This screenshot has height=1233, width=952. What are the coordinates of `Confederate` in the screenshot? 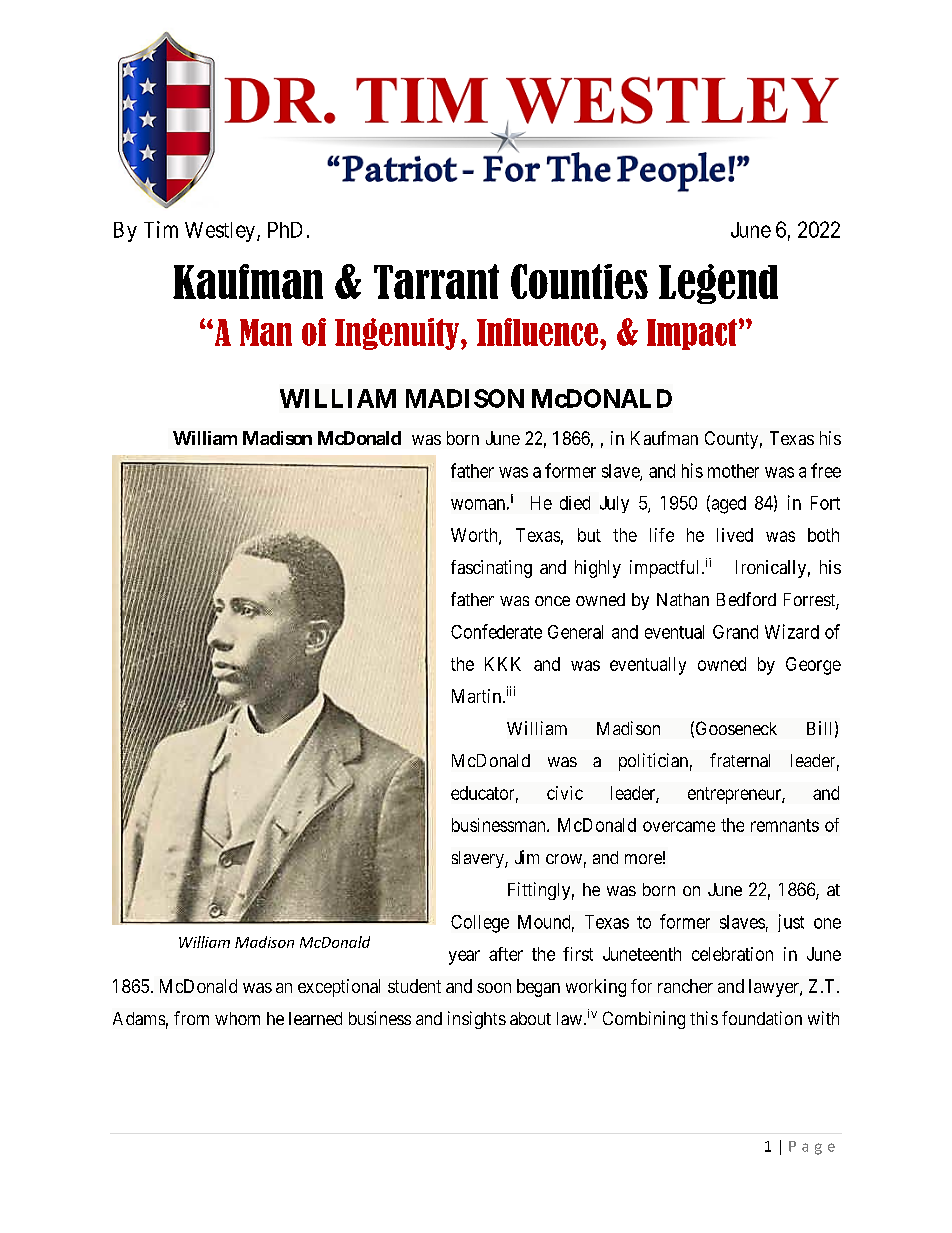 It's located at (496, 631).
